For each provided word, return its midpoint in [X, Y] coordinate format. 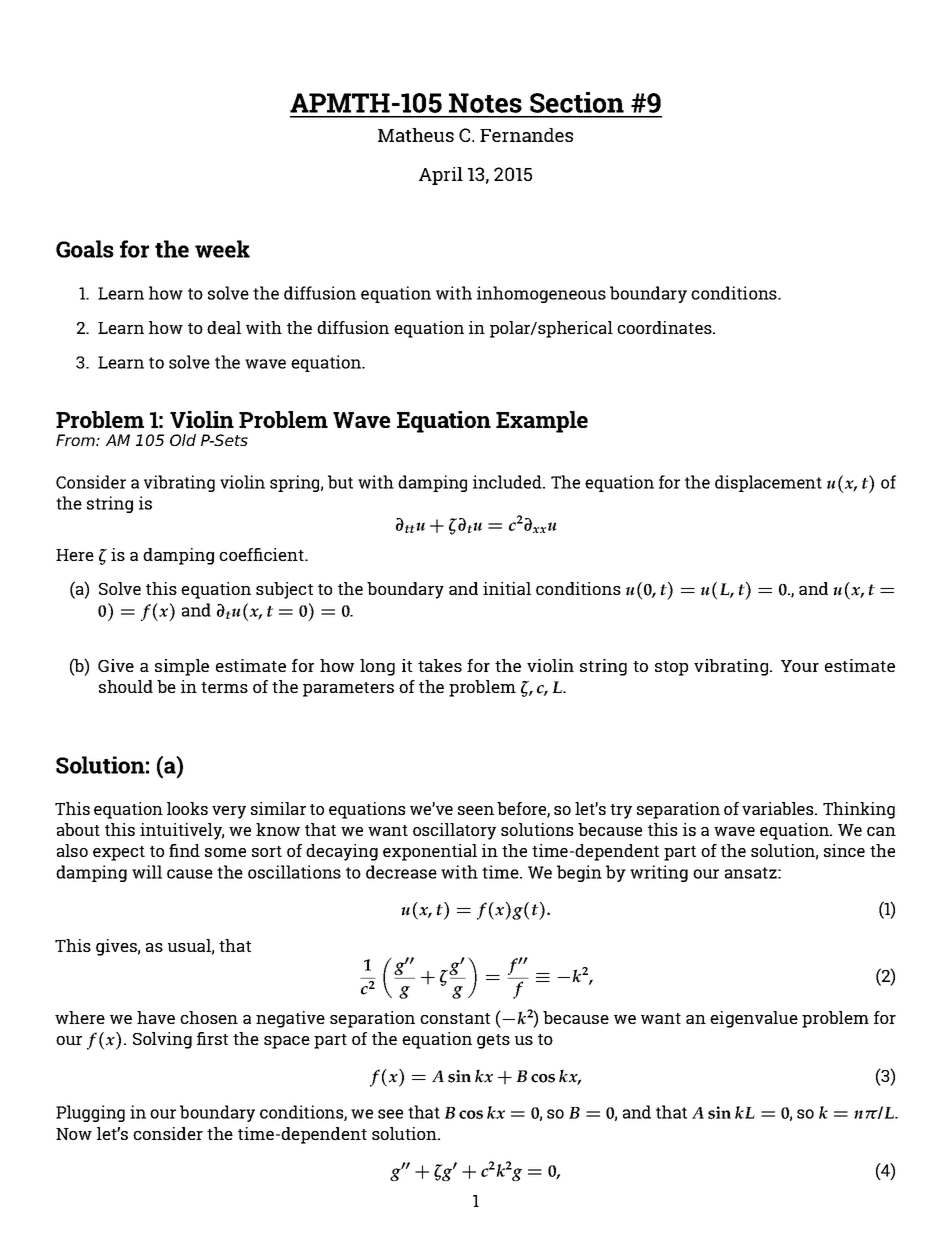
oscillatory [454, 831]
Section [577, 102]
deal [224, 327]
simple [182, 667]
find [184, 850]
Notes [485, 103]
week [222, 249]
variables [777, 808]
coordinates [664, 327]
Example [542, 422]
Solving [162, 1040]
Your [800, 666]
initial [507, 588]
